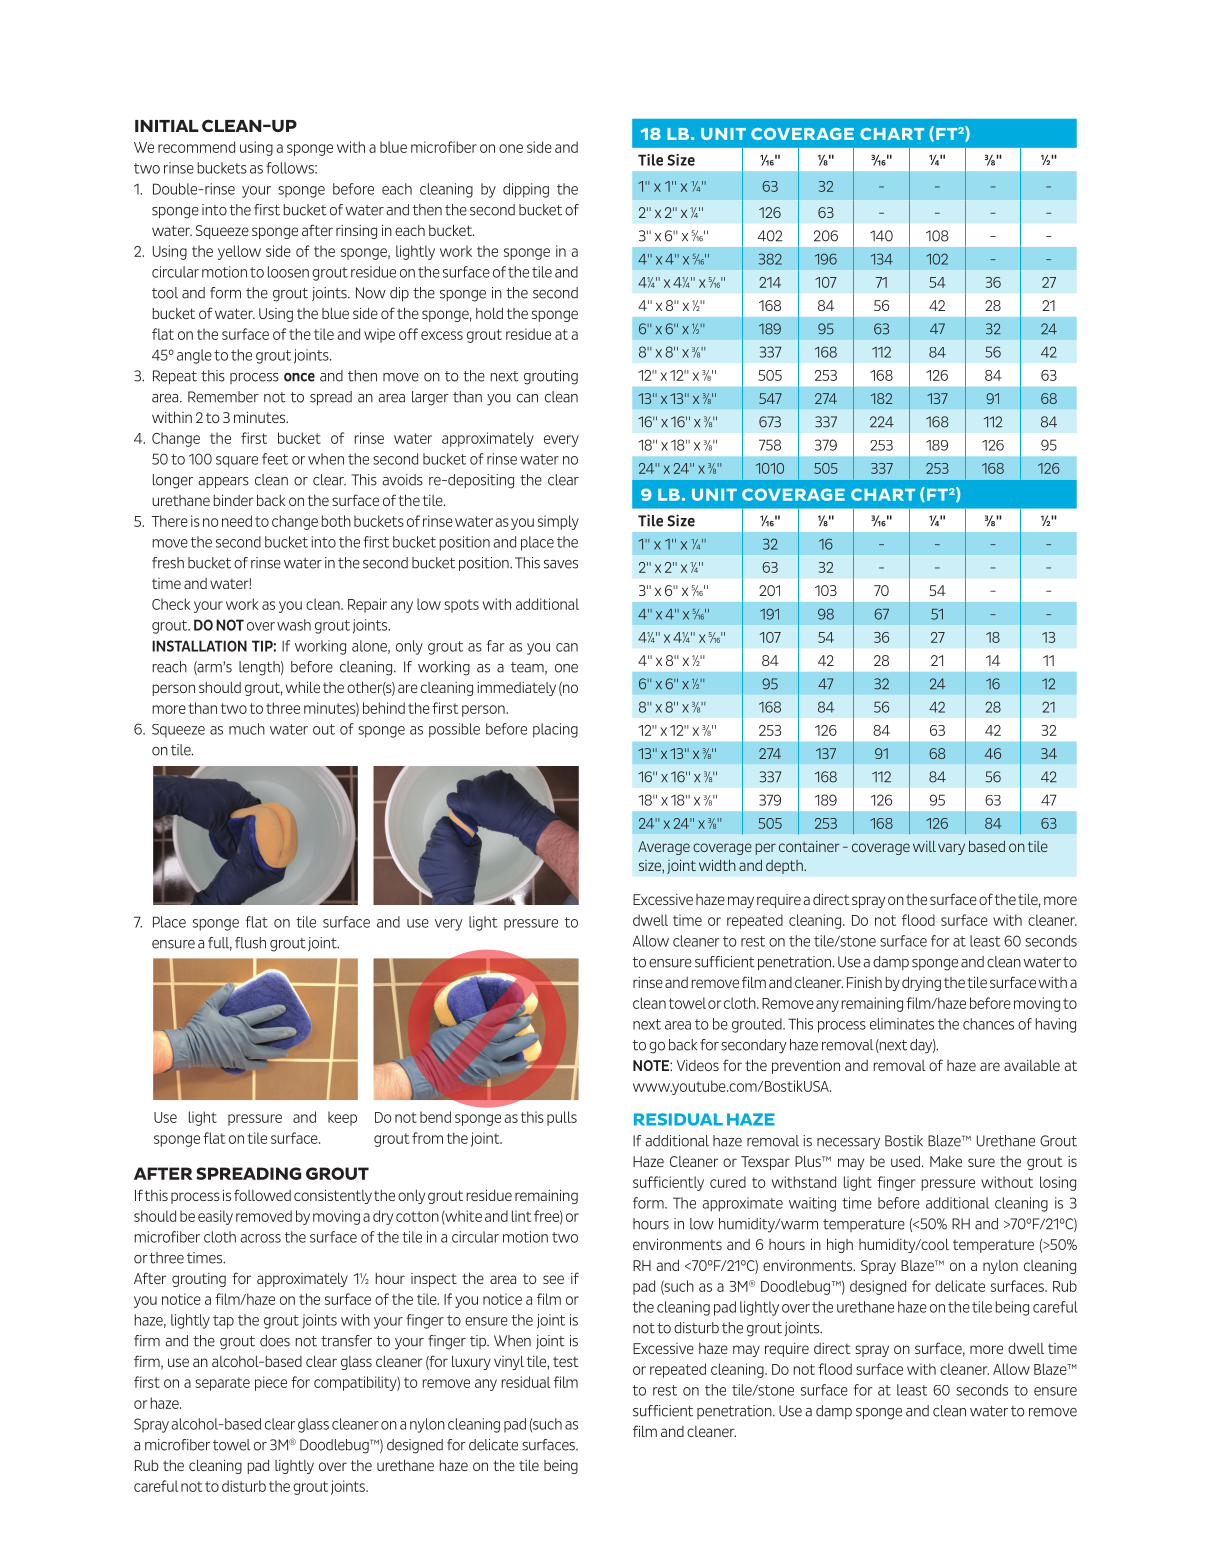 The width and height of the screenshot is (1211, 1567). Describe the element at coordinates (196, 147) in the screenshot. I see `recommend` at that location.
